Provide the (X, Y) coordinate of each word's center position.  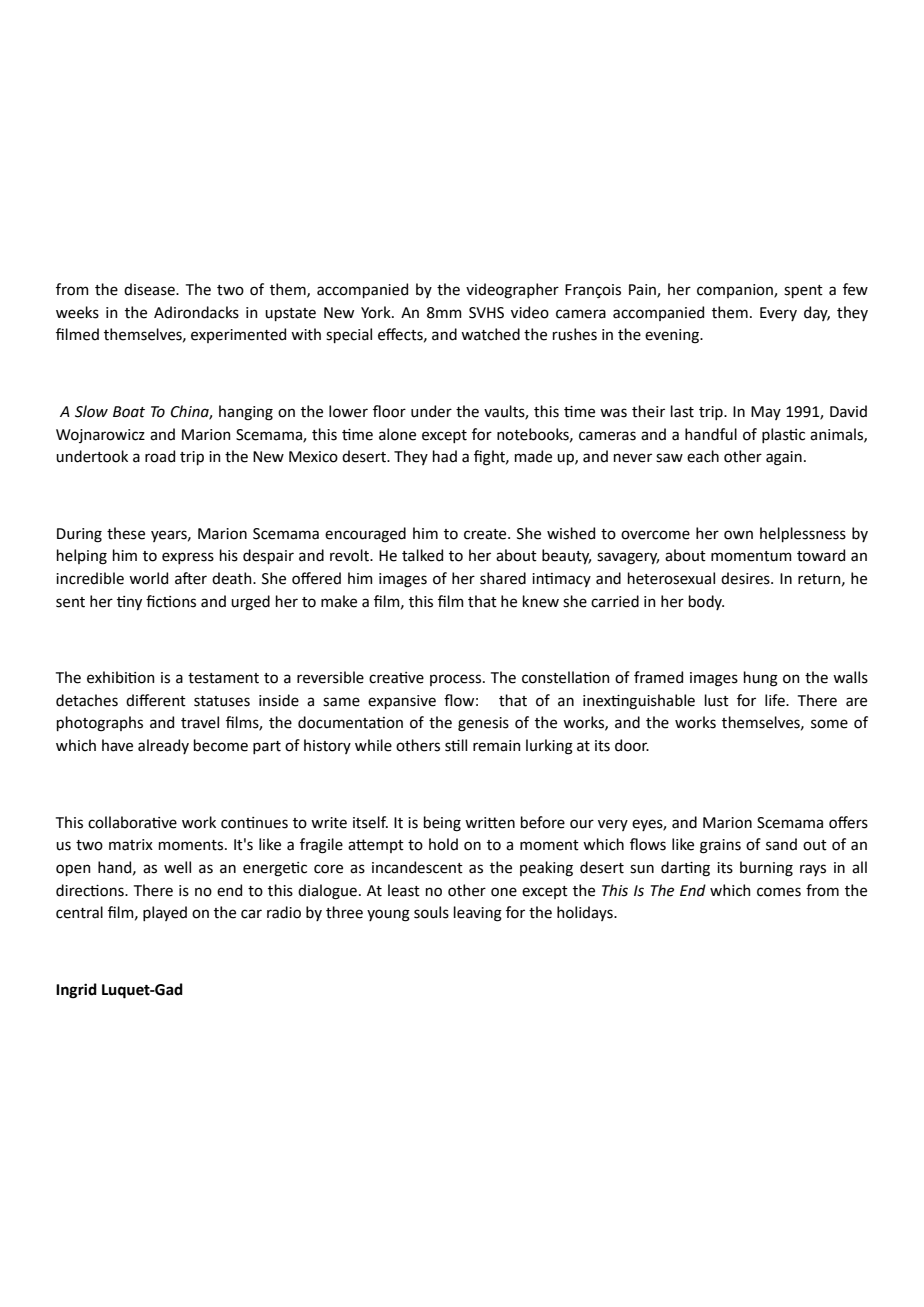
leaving (478, 914)
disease (150, 289)
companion (736, 291)
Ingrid (76, 991)
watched (490, 334)
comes (779, 892)
